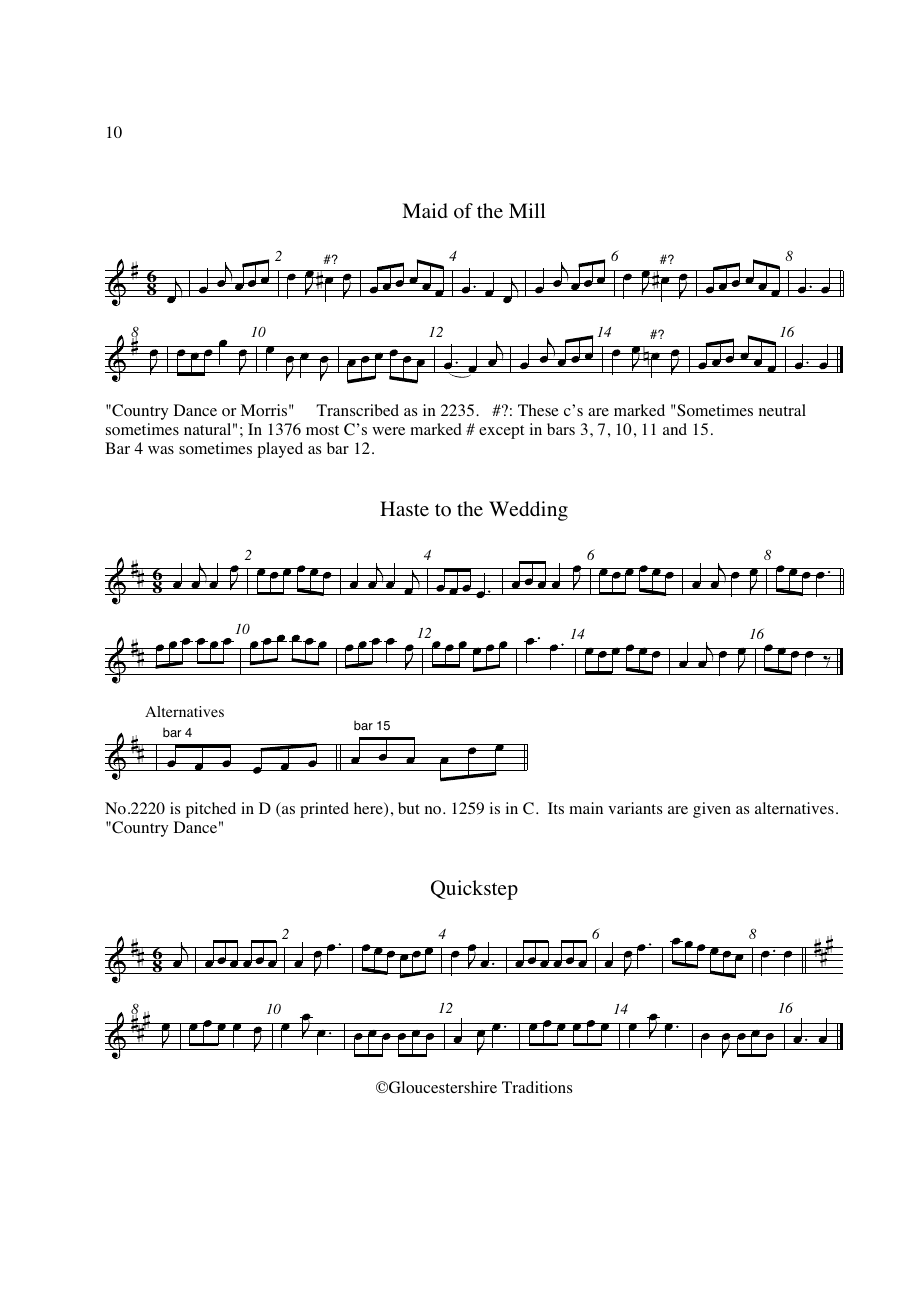 The width and height of the screenshot is (924, 1308). What do you see at coordinates (537, 1087) in the screenshot?
I see `Traditions` at bounding box center [537, 1087].
